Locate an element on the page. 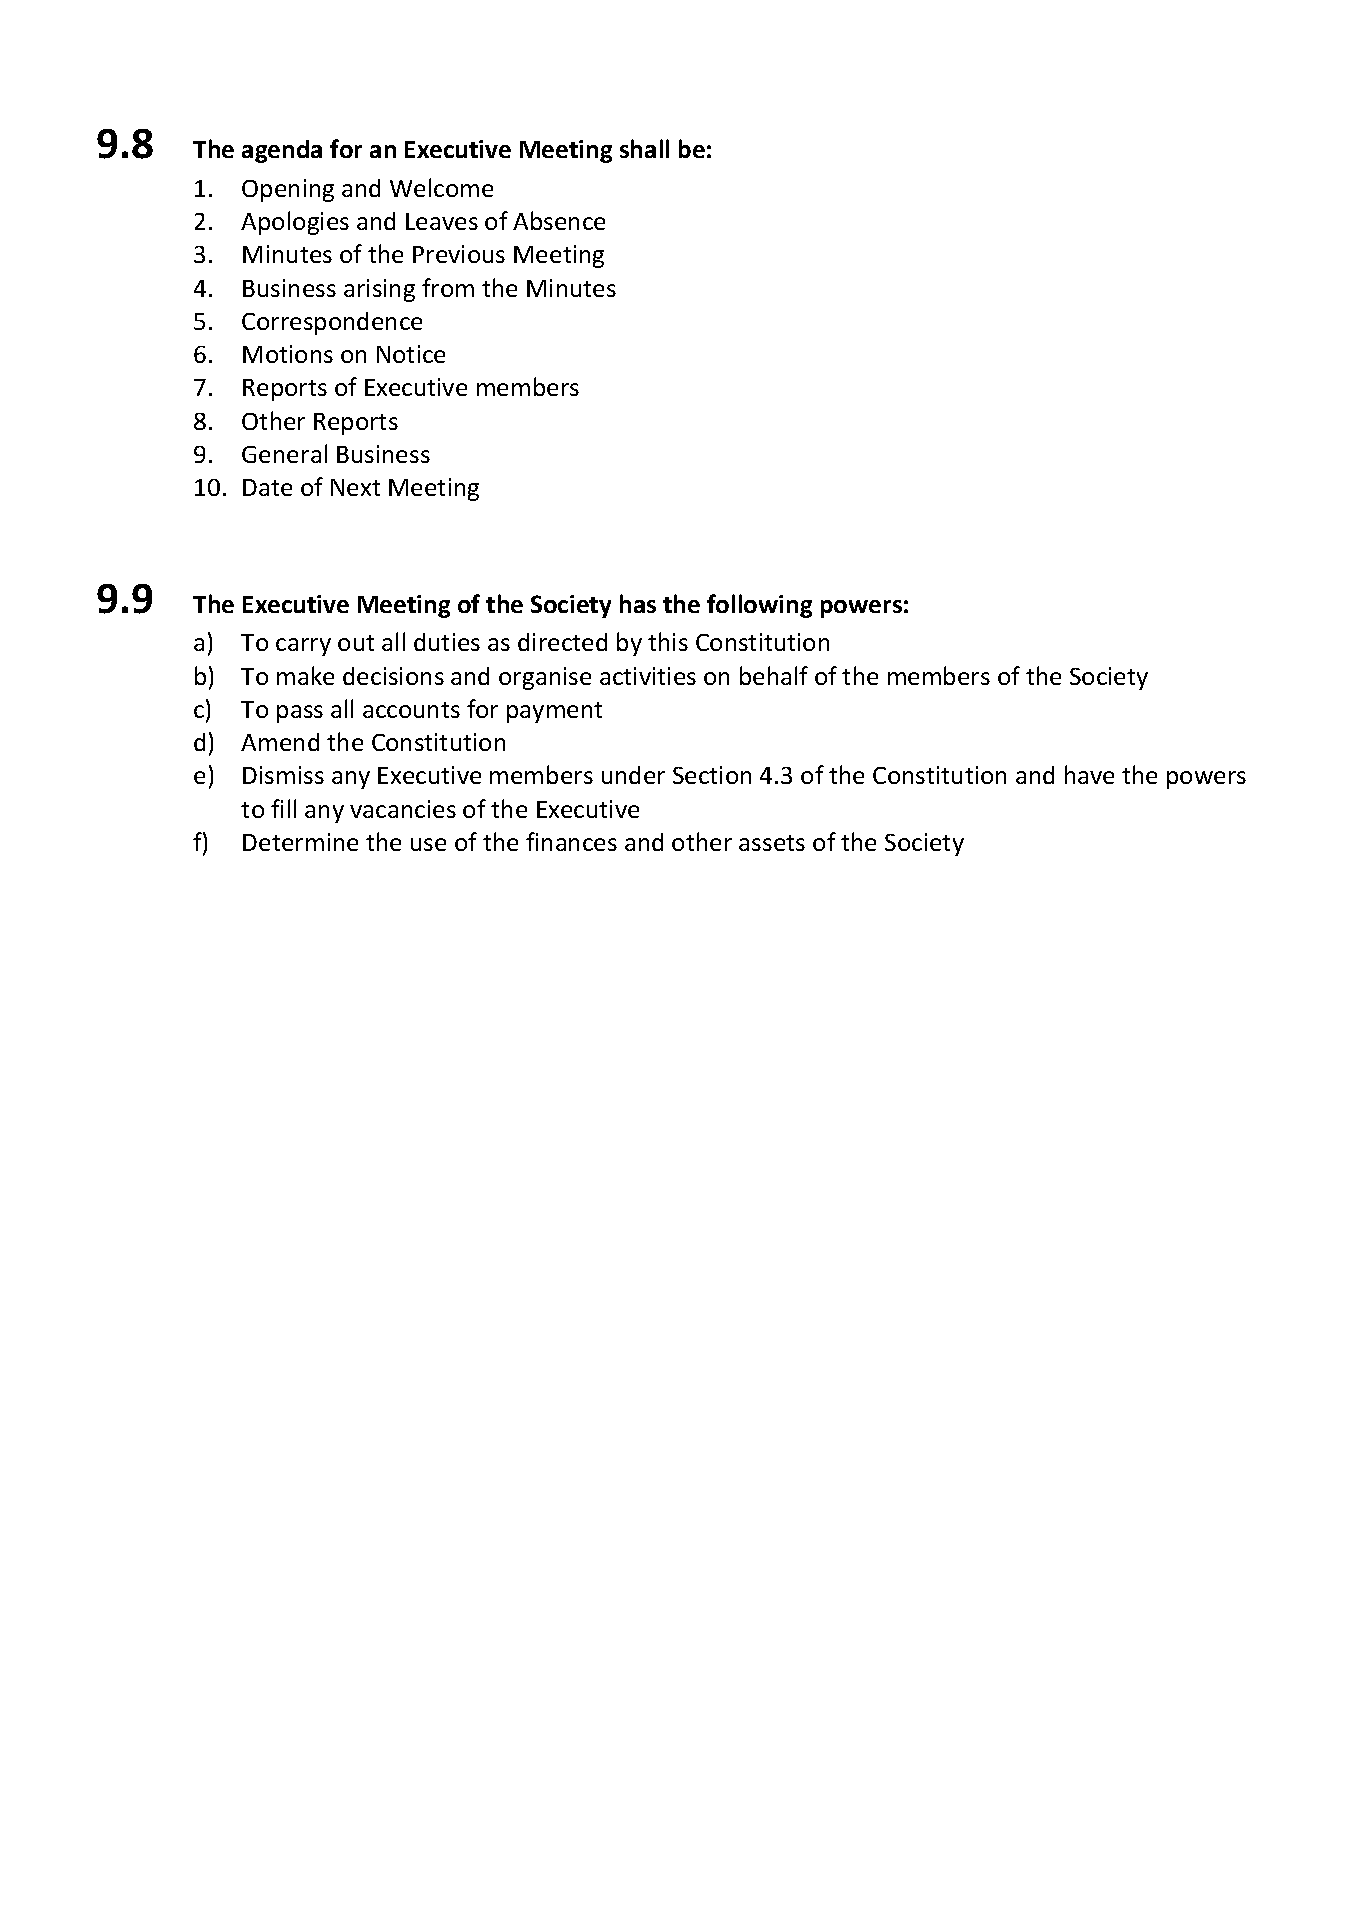 The height and width of the image is (1912, 1352). Previous is located at coordinates (459, 254).
